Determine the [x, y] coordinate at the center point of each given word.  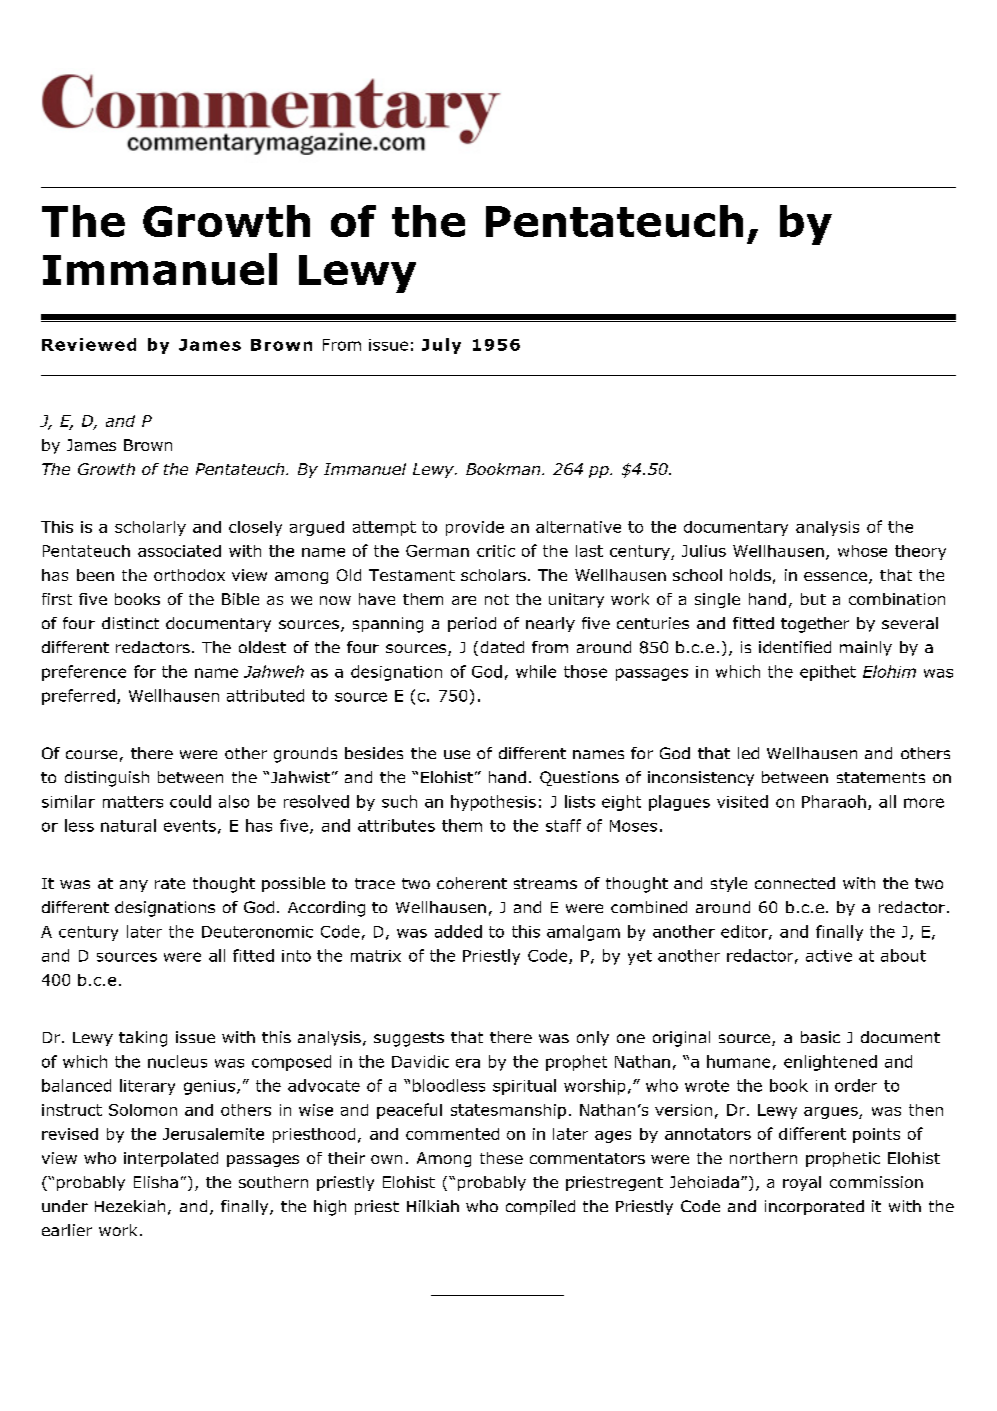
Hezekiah [130, 1206]
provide [475, 528]
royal [802, 1183]
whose [862, 551]
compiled [540, 1207]
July [441, 346]
